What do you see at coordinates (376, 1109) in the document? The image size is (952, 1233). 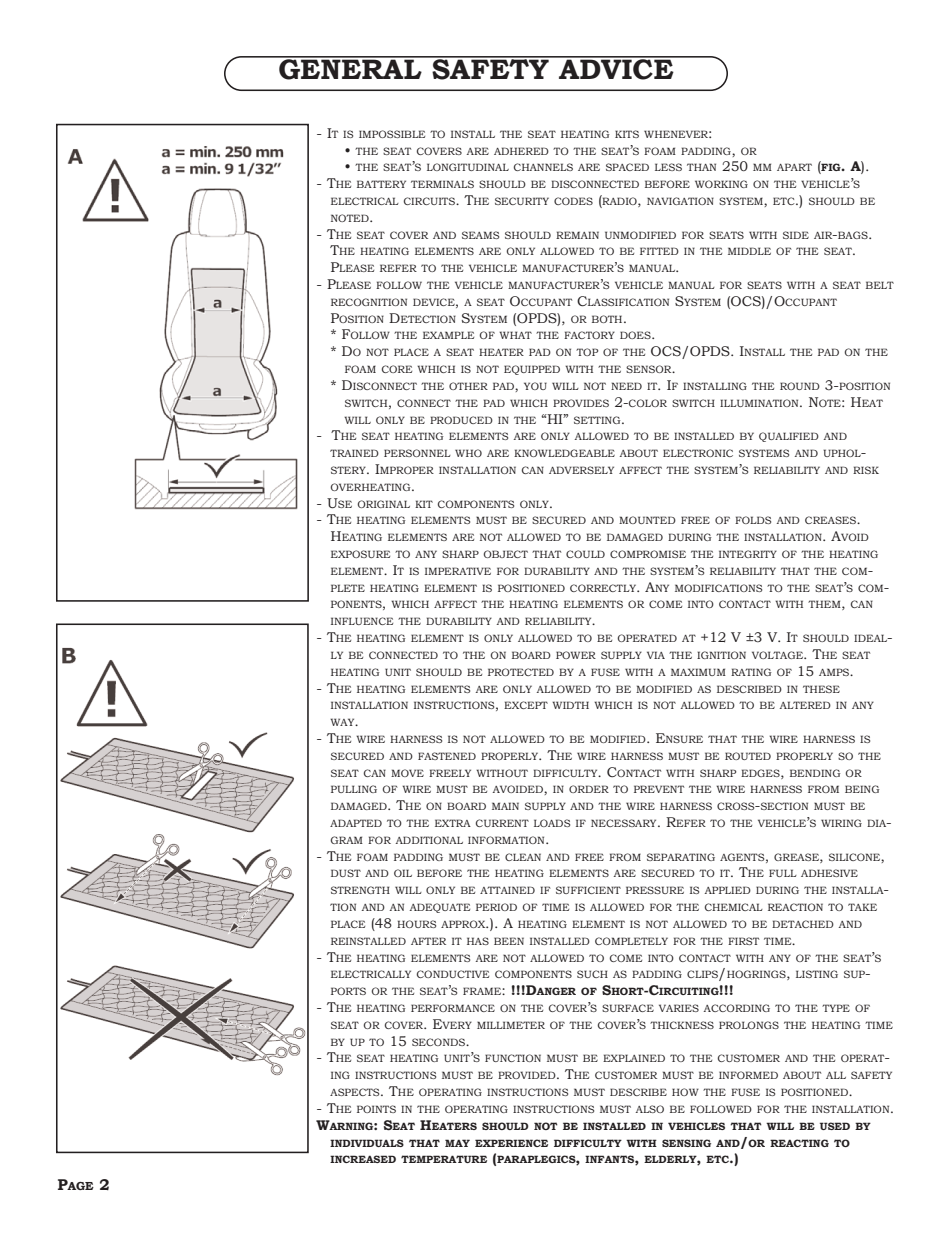 I see `POINTS` at bounding box center [376, 1109].
